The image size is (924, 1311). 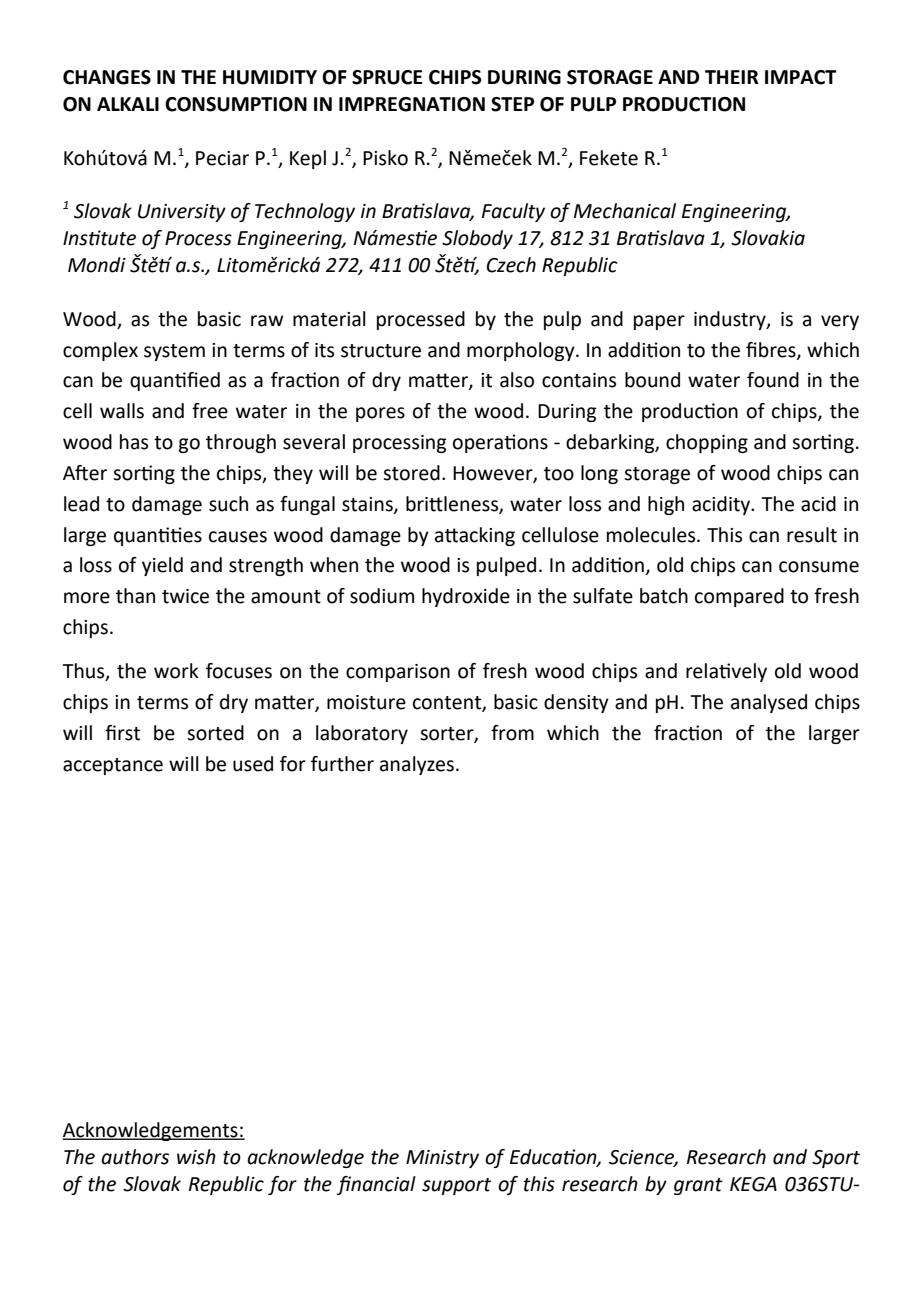 I want to click on analyzes, so click(x=417, y=765).
